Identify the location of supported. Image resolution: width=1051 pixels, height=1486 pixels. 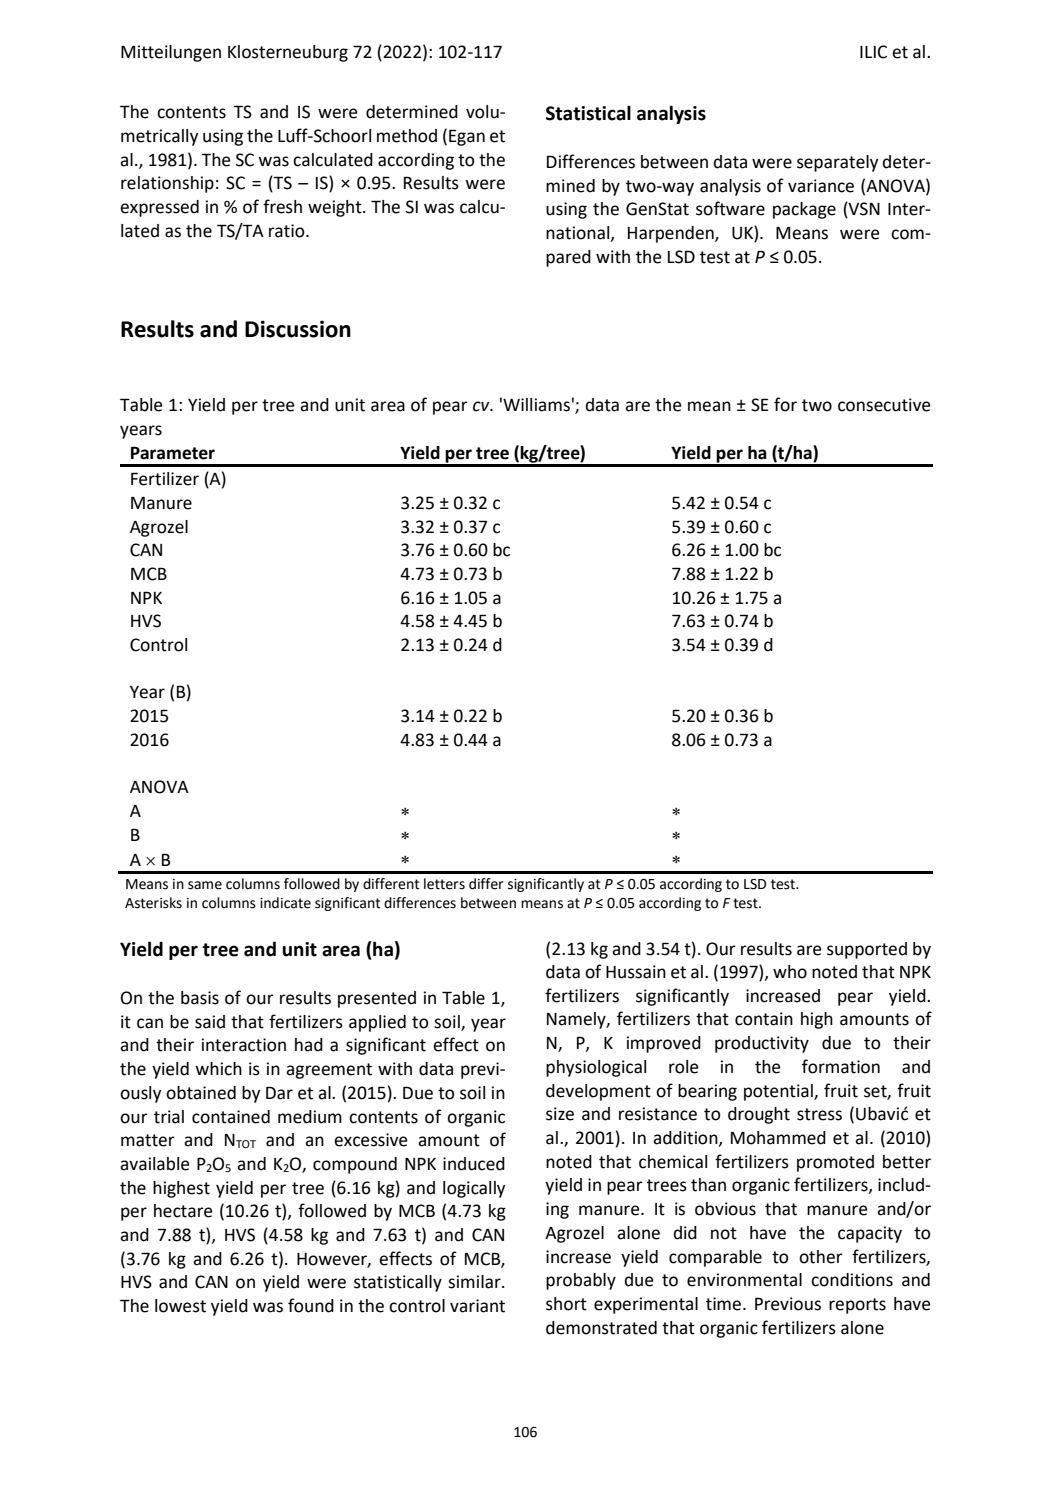
(867, 950).
